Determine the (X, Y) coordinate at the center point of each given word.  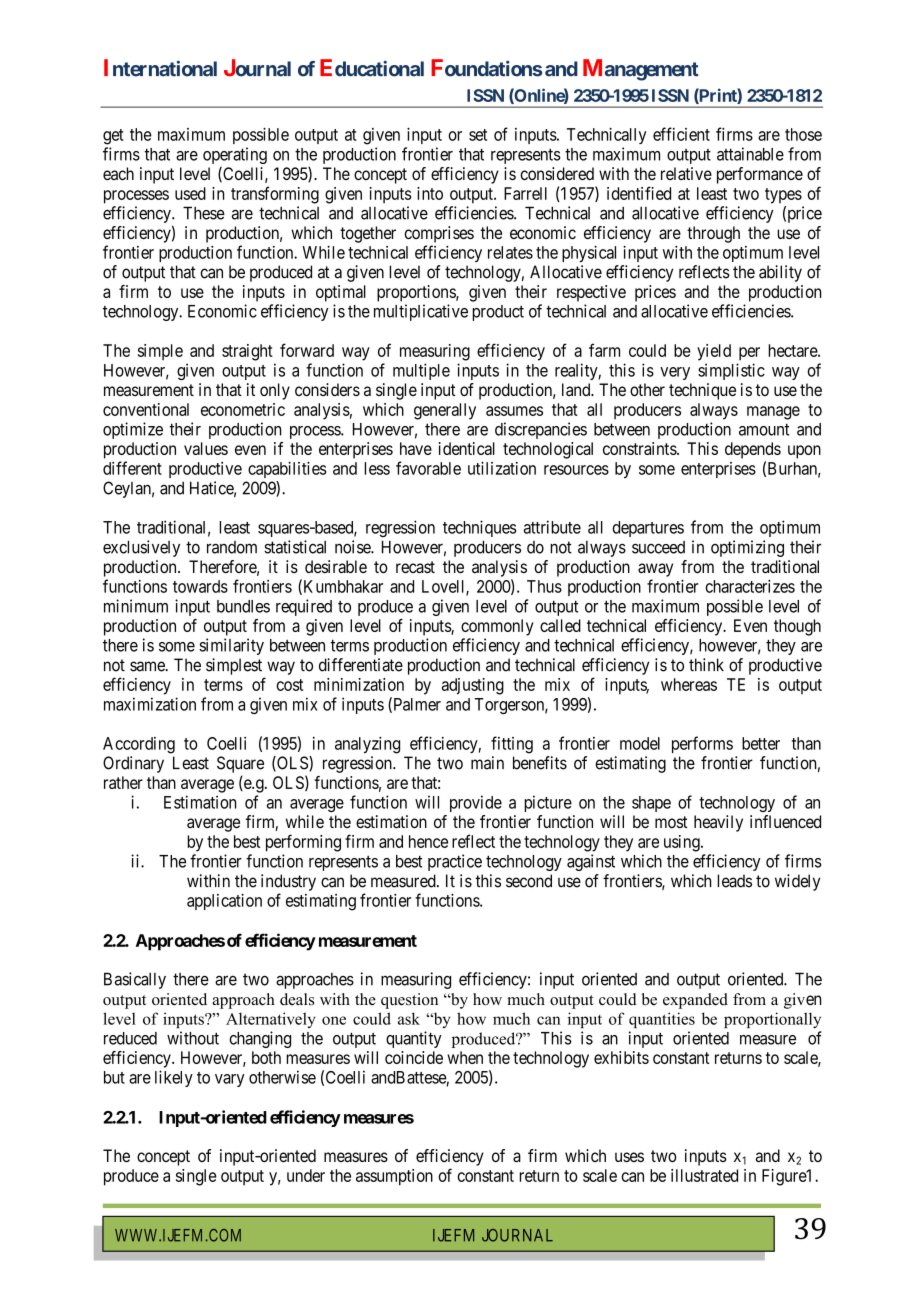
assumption (394, 1177)
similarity (231, 646)
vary (230, 1080)
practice (455, 862)
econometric (243, 409)
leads (734, 881)
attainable (750, 154)
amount (764, 429)
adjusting (473, 686)
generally (445, 411)
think (706, 664)
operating (235, 155)
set (478, 135)
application (224, 902)
